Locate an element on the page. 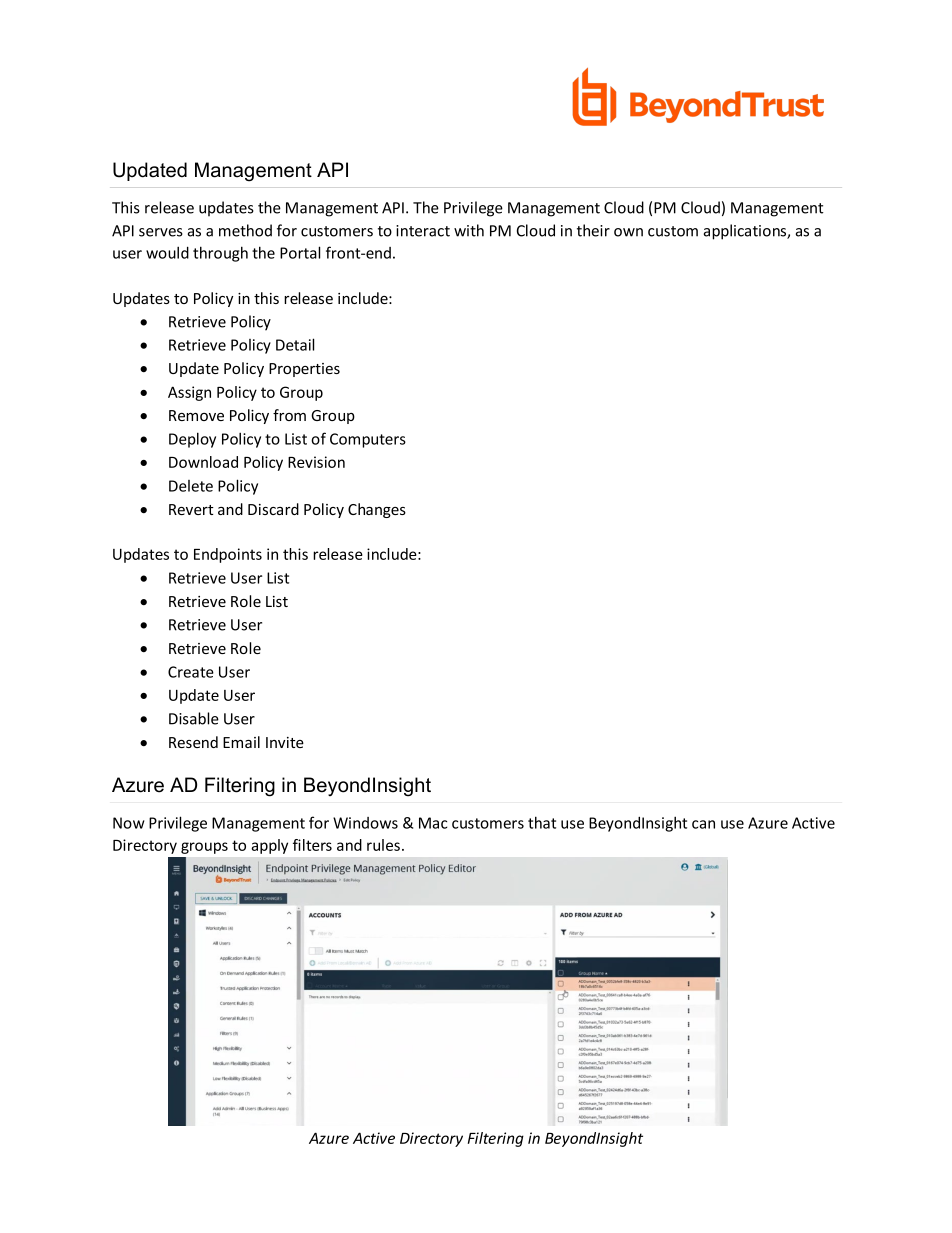  can is located at coordinates (703, 824).
